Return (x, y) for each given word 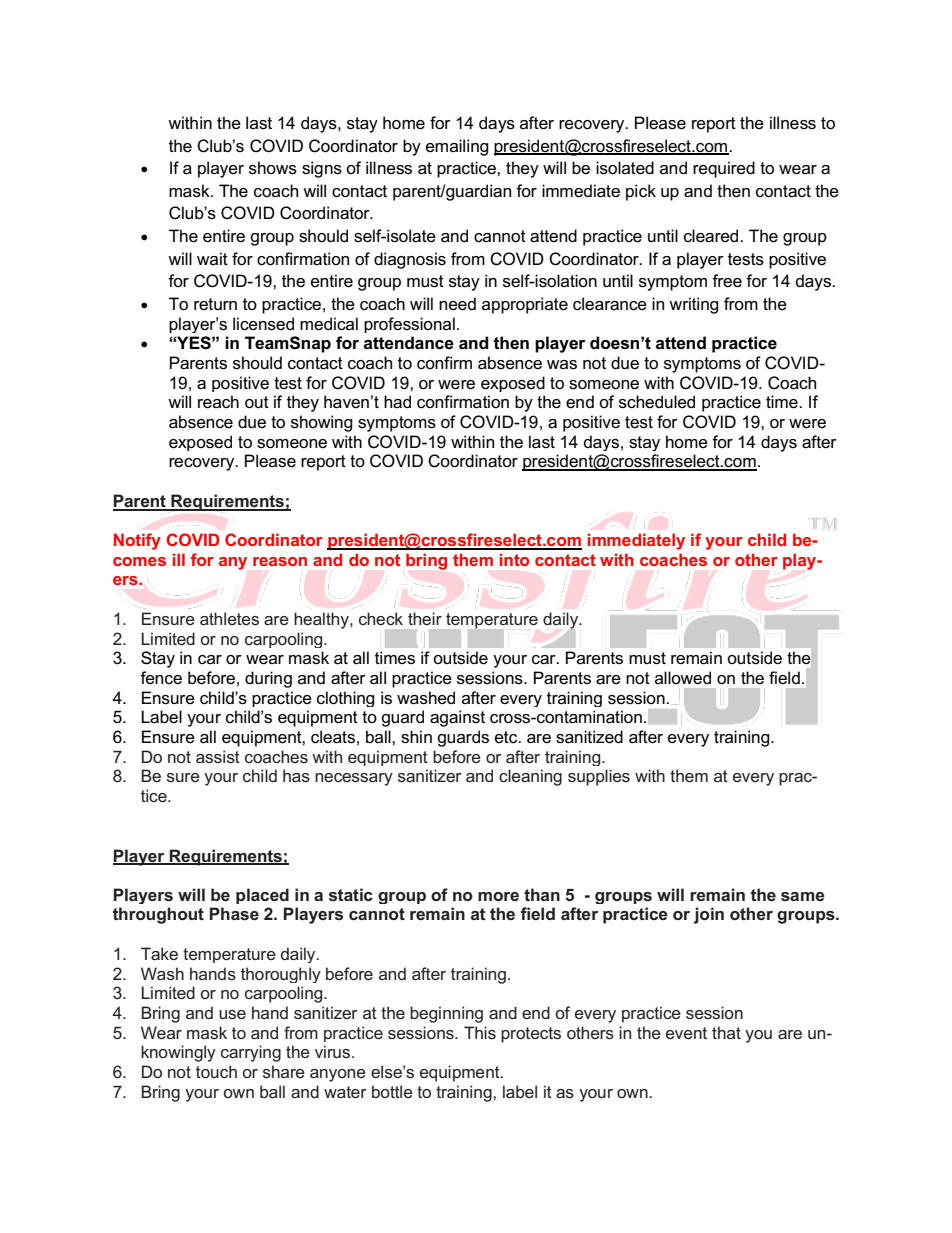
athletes (229, 618)
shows (273, 168)
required (724, 169)
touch (216, 1071)
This (480, 1032)
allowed (683, 677)
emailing (457, 147)
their (425, 618)
